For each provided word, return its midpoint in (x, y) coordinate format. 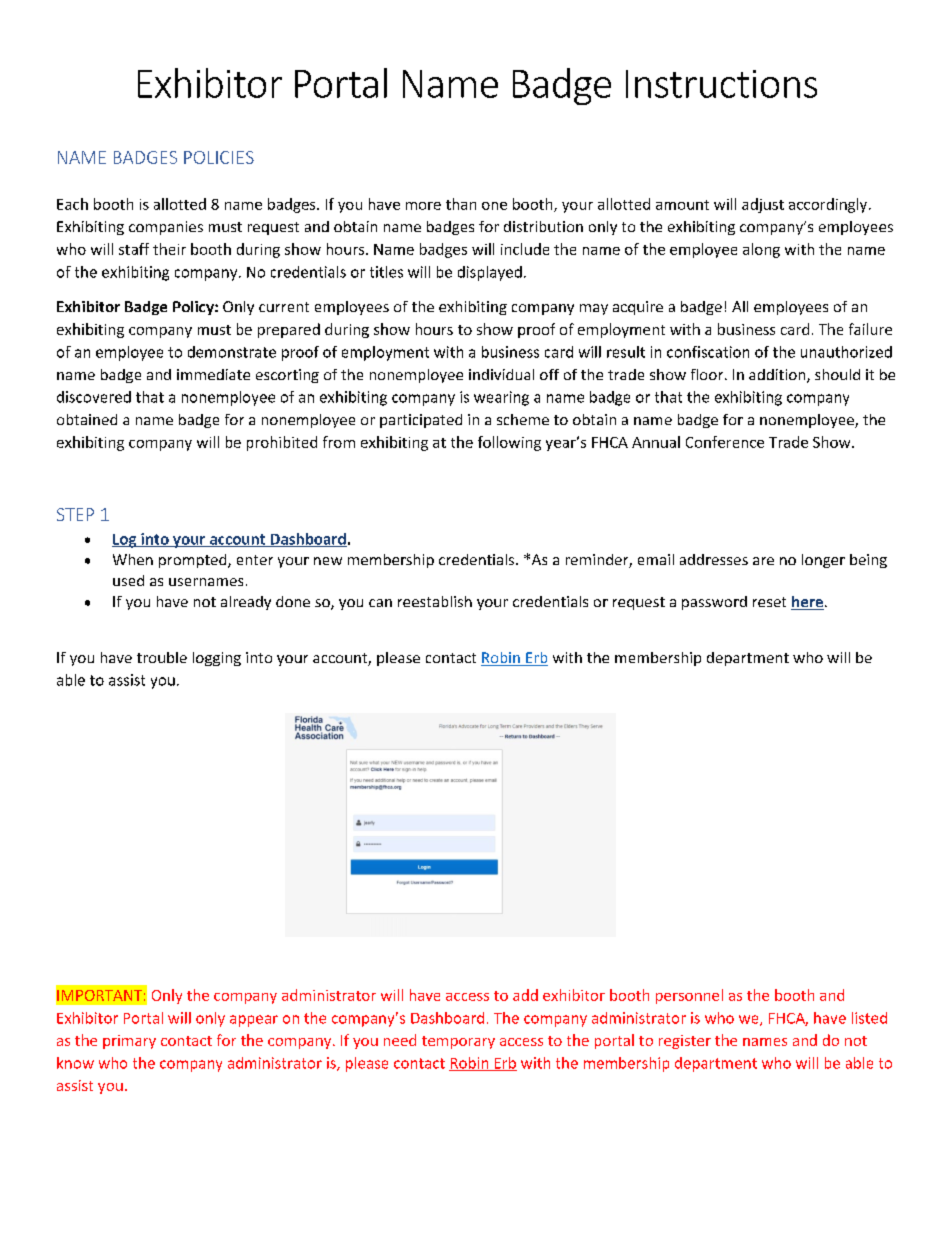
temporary (458, 1042)
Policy (194, 308)
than (461, 204)
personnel (689, 996)
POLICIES (219, 157)
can (380, 603)
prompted (194, 561)
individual (501, 374)
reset (769, 602)
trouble (162, 657)
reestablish (435, 601)
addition (778, 376)
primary (129, 1042)
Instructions (721, 84)
